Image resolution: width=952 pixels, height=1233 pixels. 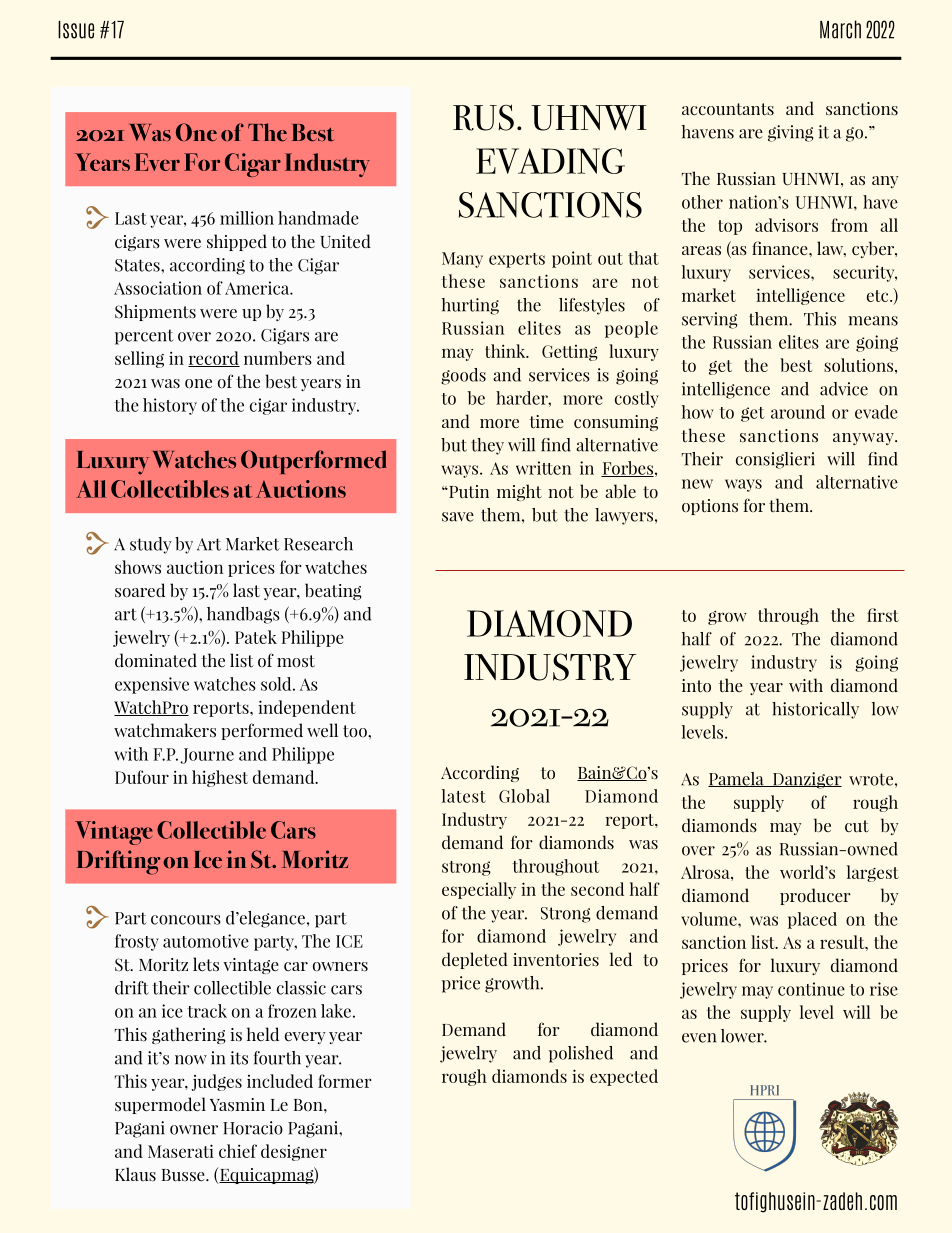 I want to click on producer, so click(x=815, y=896).
